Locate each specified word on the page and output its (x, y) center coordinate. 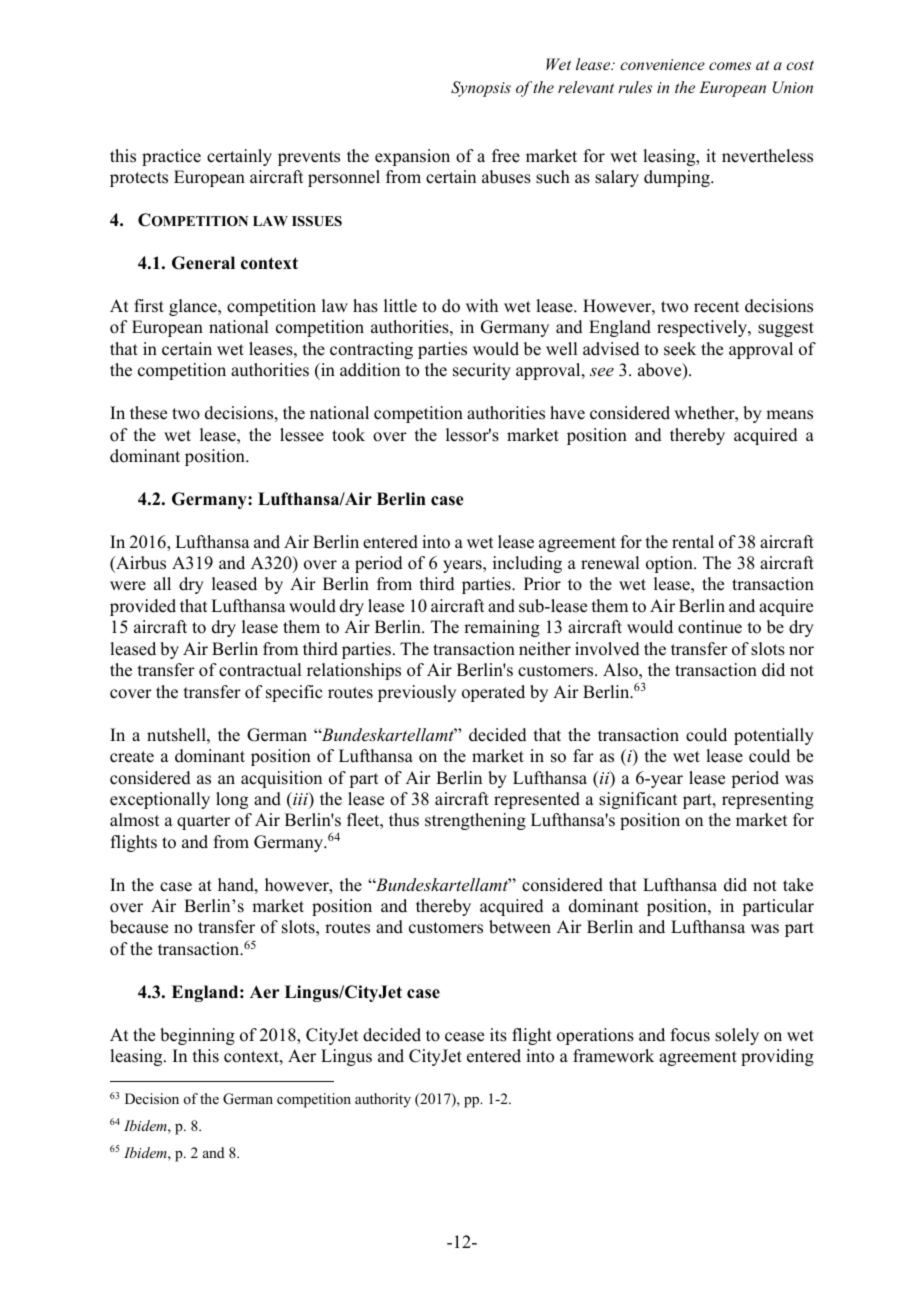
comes (730, 66)
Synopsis (481, 89)
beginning (197, 1036)
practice (171, 157)
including (527, 564)
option (670, 564)
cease (464, 1037)
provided (143, 607)
